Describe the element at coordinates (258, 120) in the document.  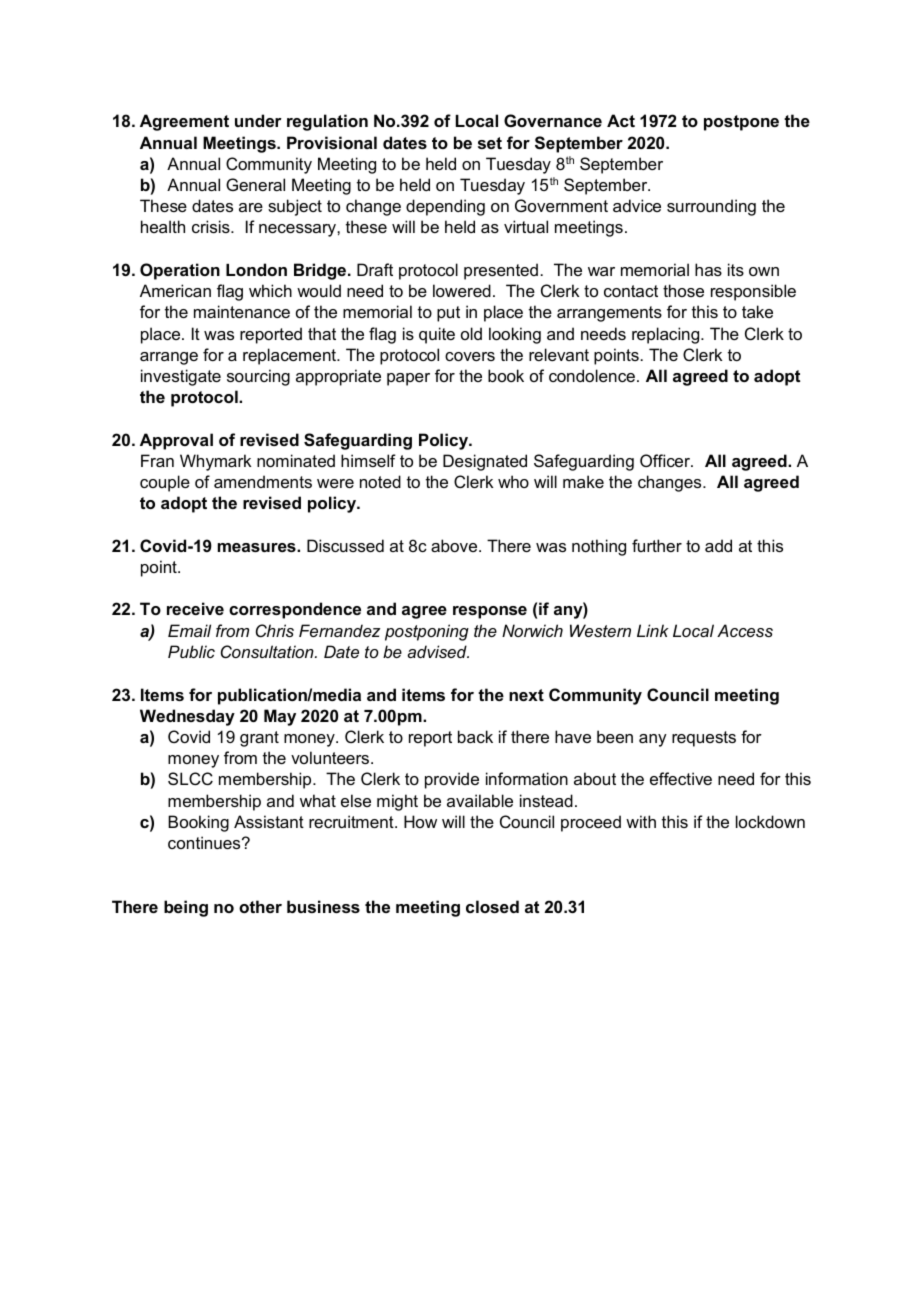
I see `under` at that location.
